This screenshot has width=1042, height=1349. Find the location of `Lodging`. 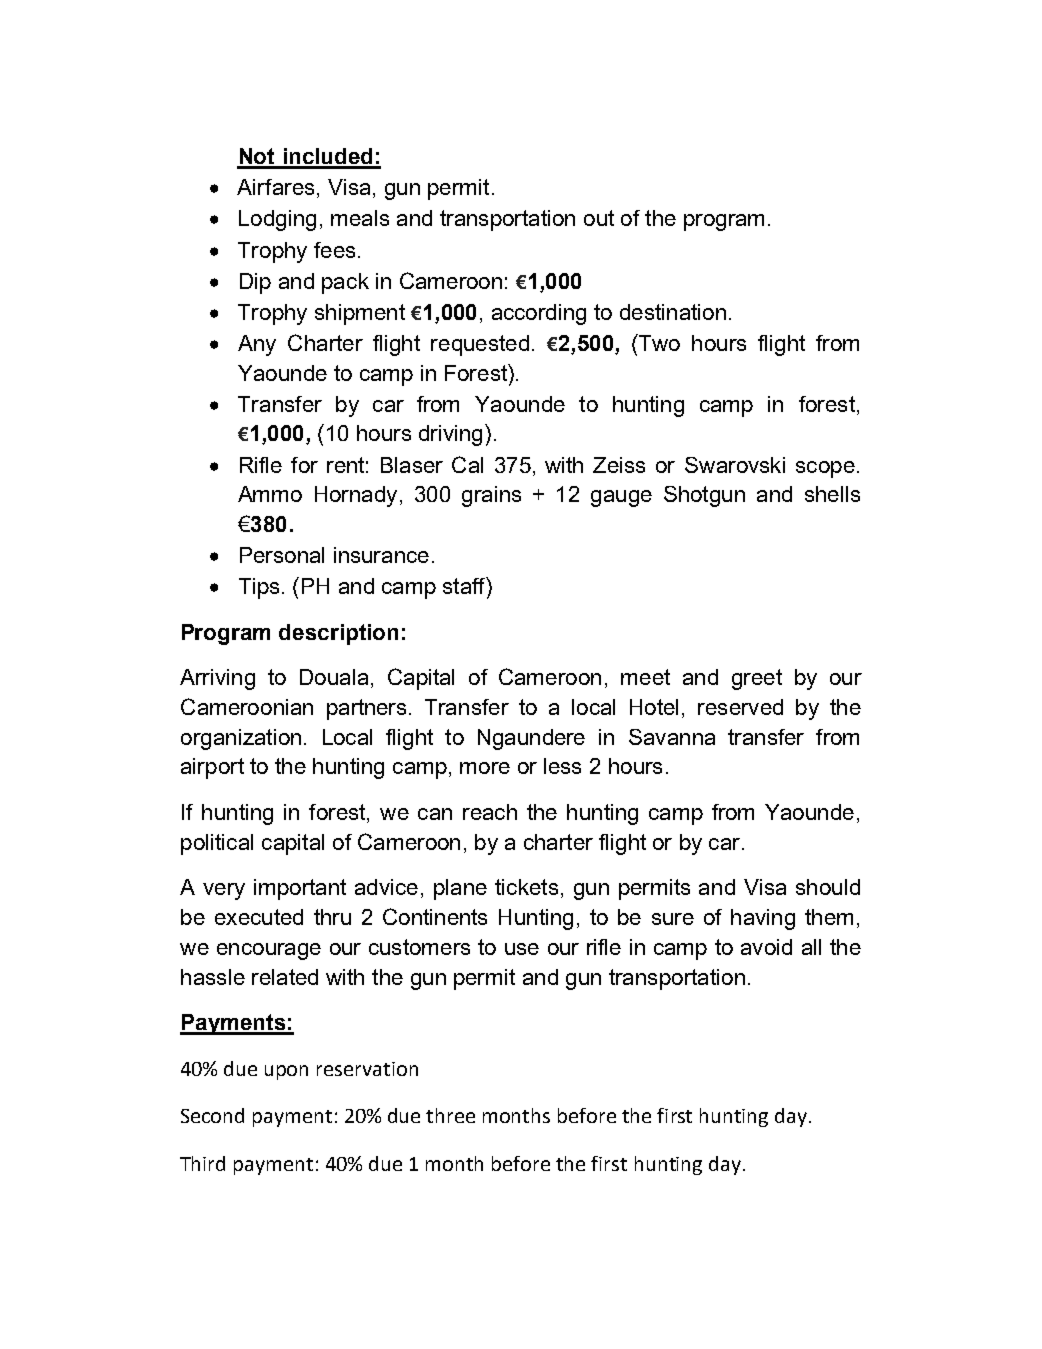

Lodging is located at coordinates (277, 220).
